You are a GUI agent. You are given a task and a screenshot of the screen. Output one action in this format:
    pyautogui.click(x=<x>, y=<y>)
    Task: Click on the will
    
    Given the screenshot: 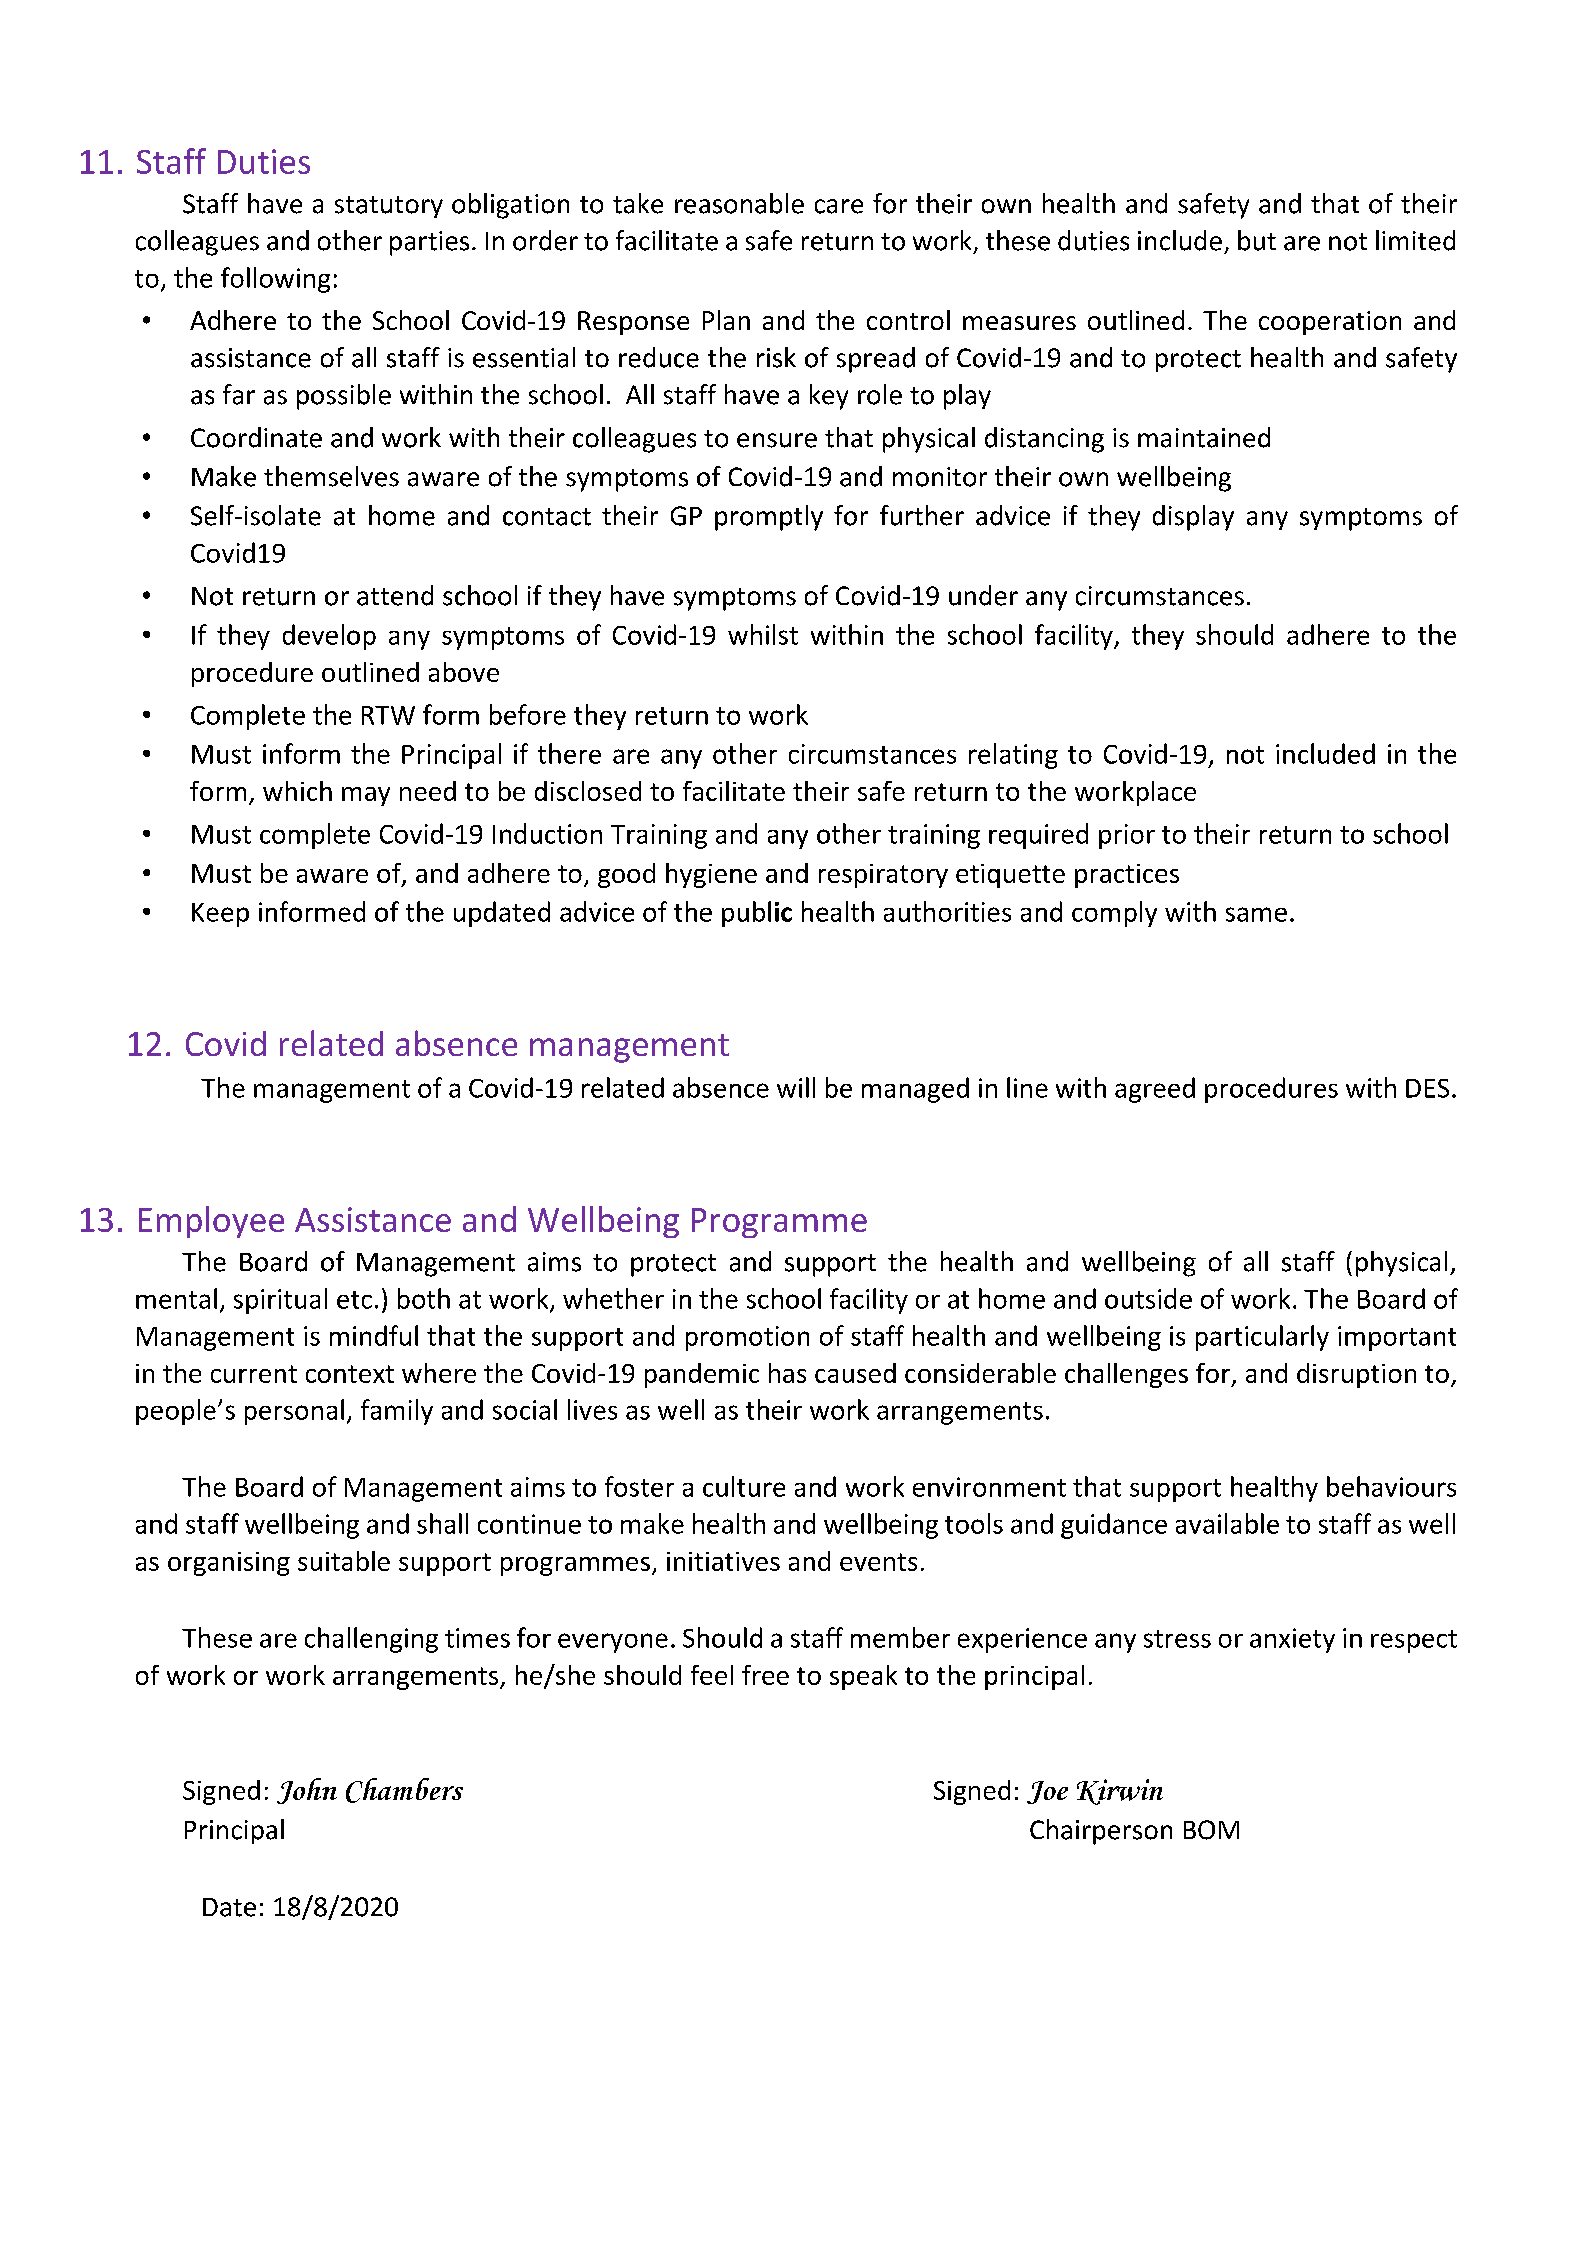 What is the action you would take?
    pyautogui.click(x=796, y=1087)
